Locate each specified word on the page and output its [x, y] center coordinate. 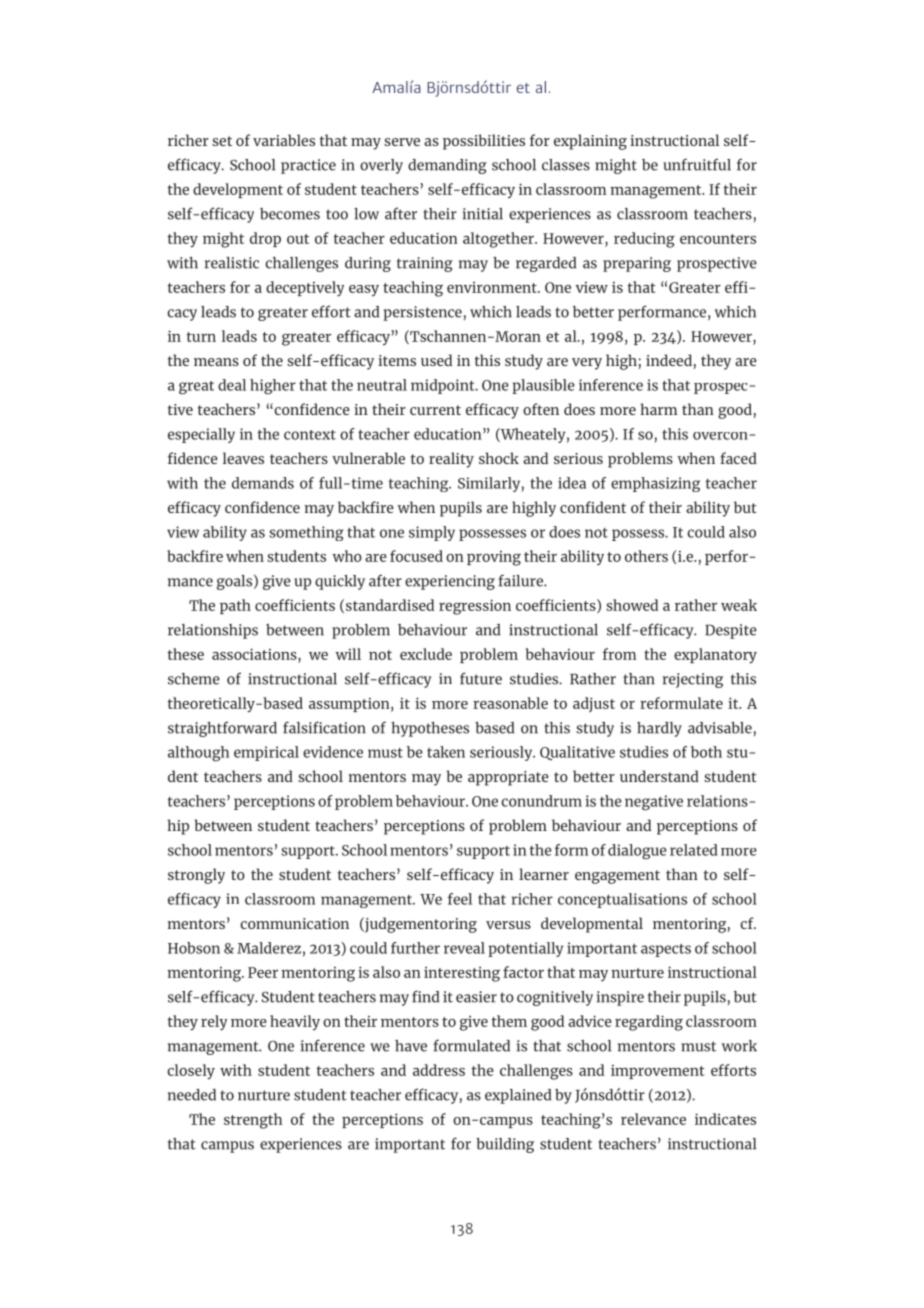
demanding [447, 166]
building [505, 1145]
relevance [653, 1119]
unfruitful [697, 164]
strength [253, 1121]
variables [284, 140]
